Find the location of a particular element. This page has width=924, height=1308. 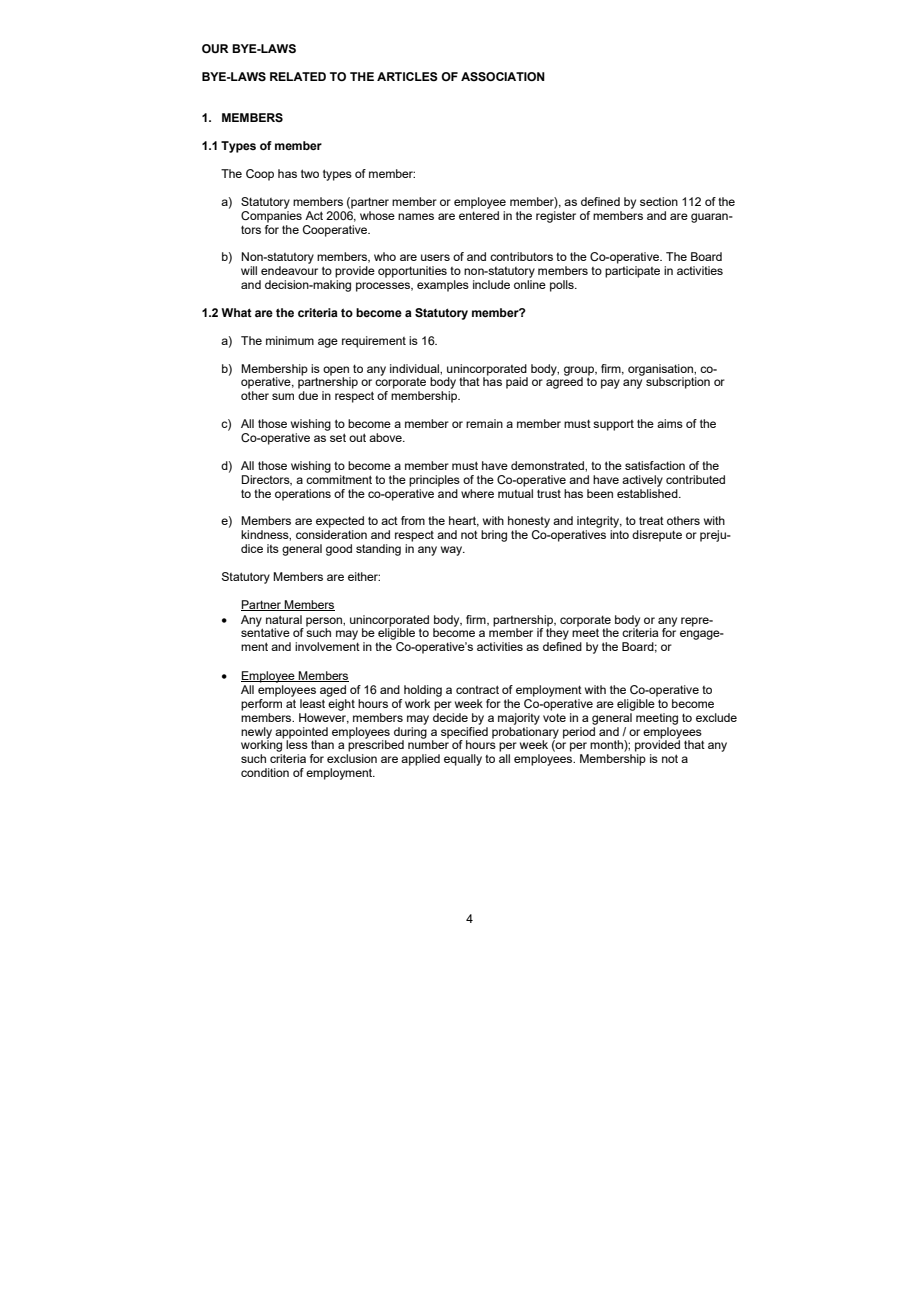

include is located at coordinates (491, 284).
